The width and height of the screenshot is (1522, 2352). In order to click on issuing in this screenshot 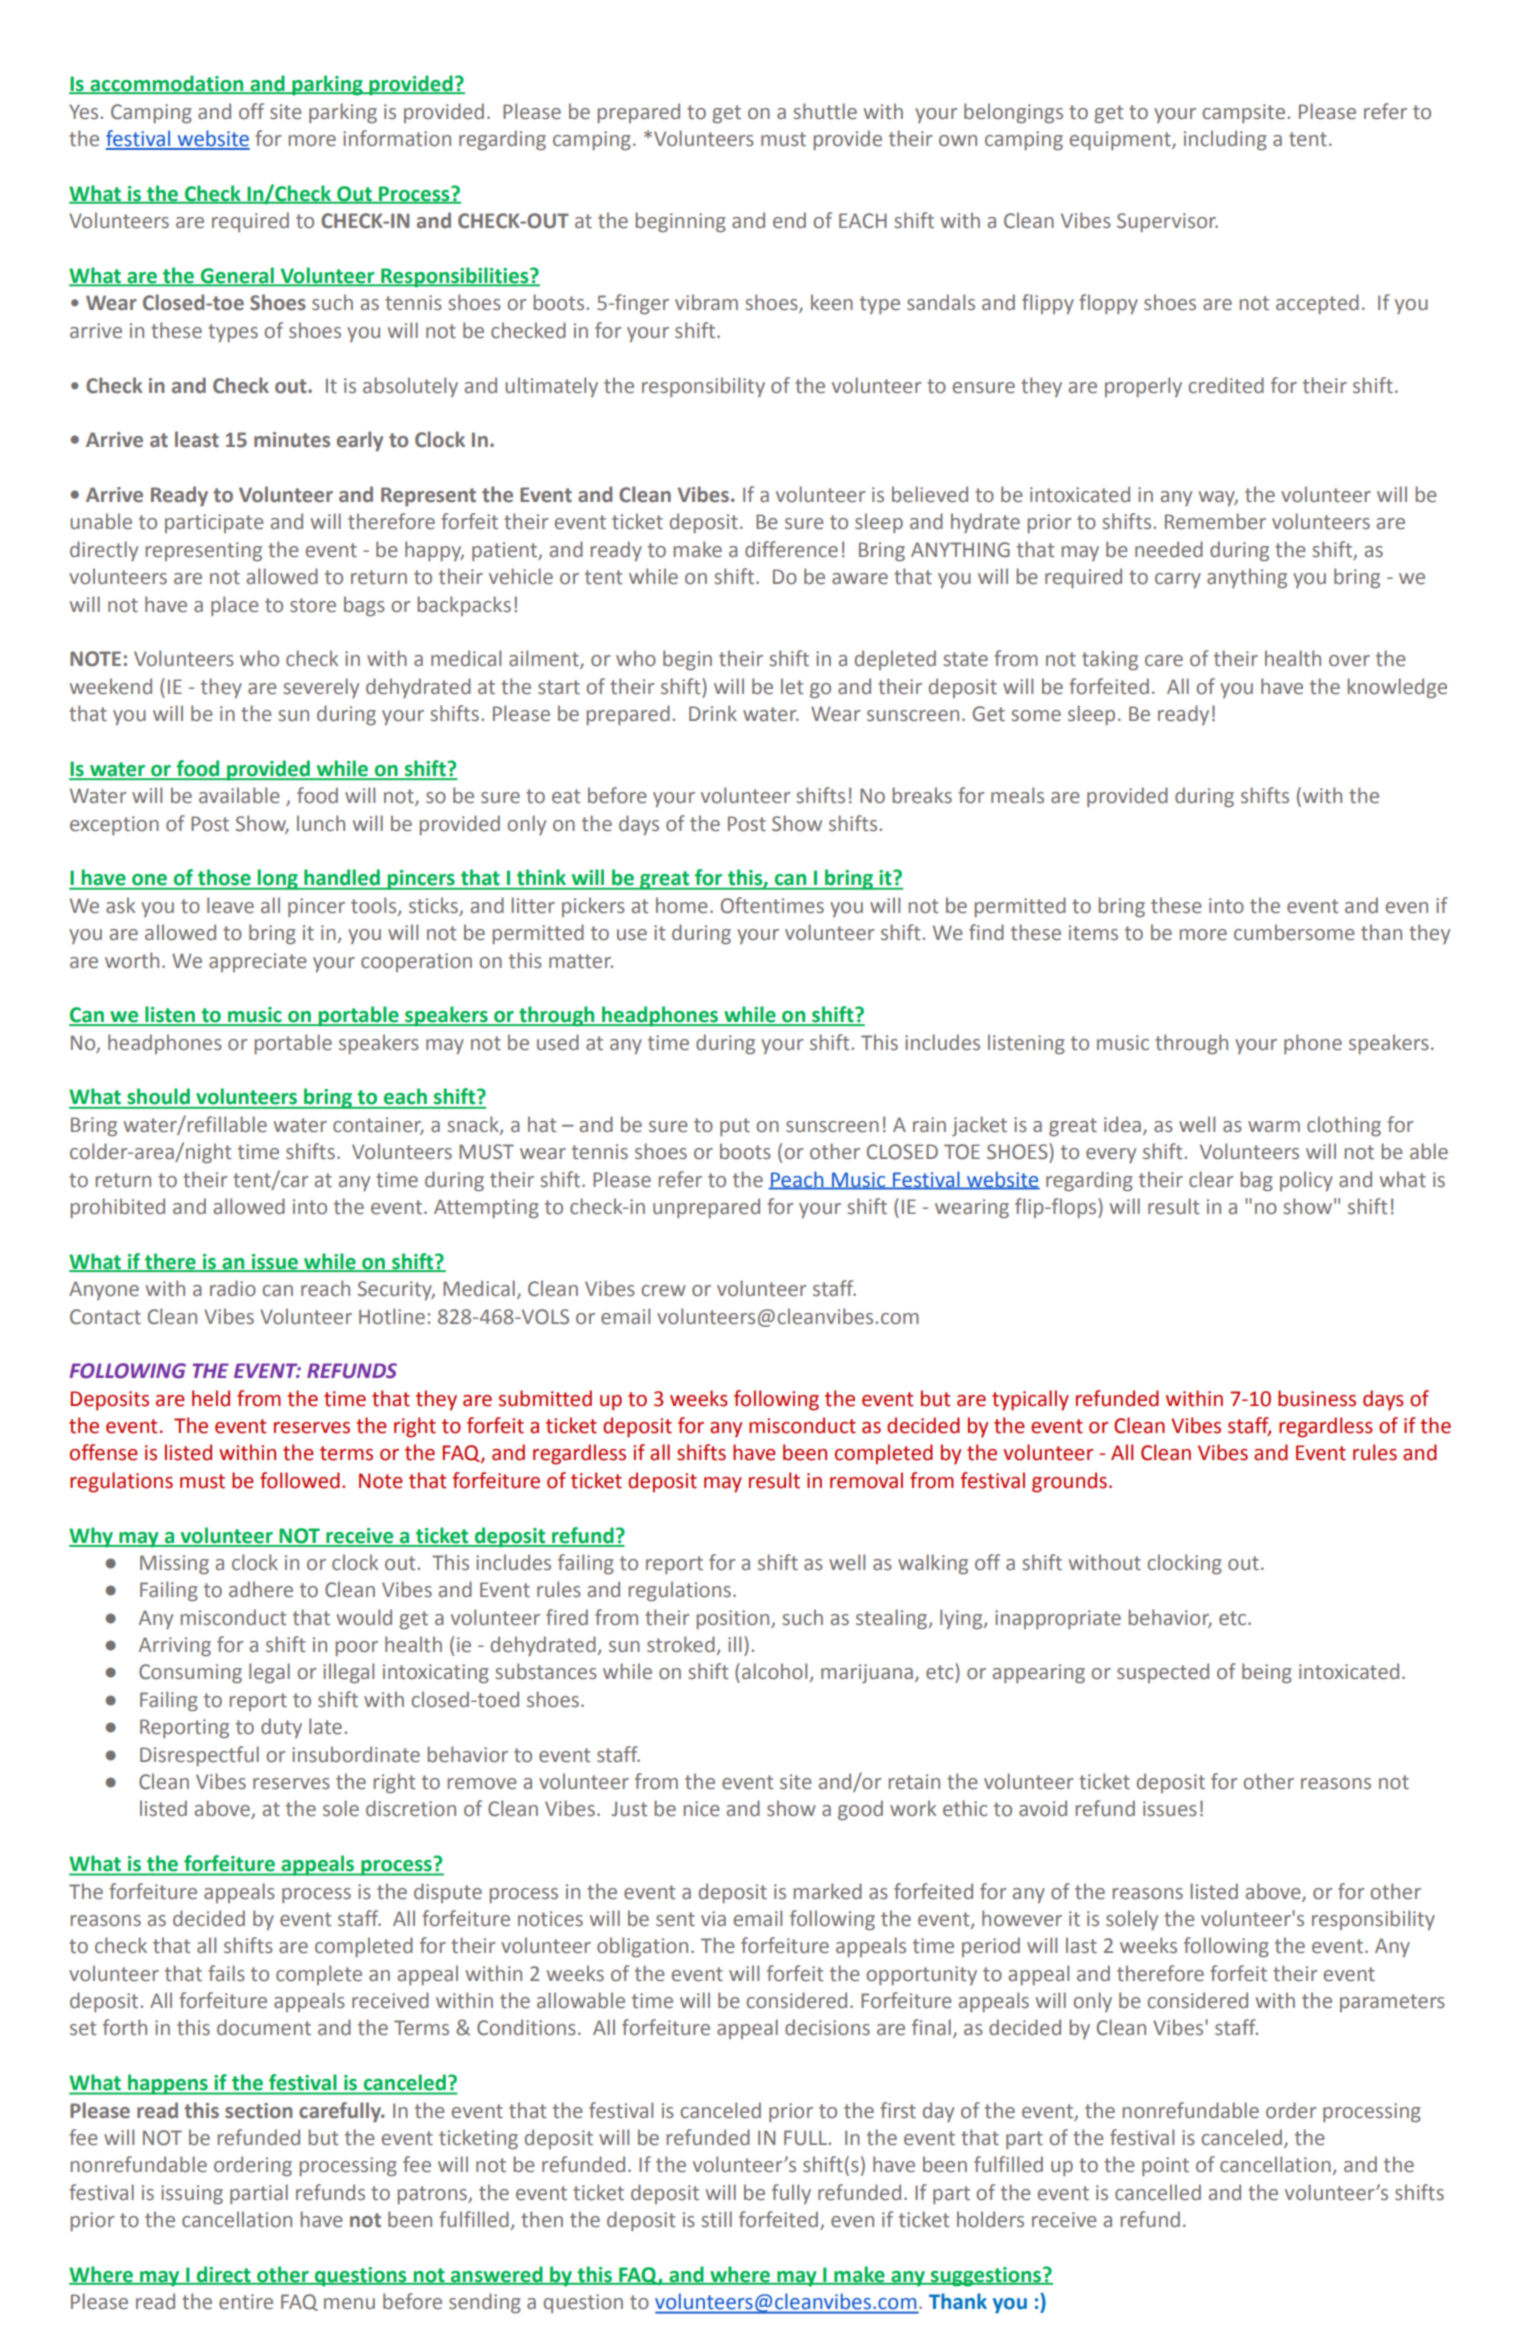, I will do `click(192, 2195)`.
